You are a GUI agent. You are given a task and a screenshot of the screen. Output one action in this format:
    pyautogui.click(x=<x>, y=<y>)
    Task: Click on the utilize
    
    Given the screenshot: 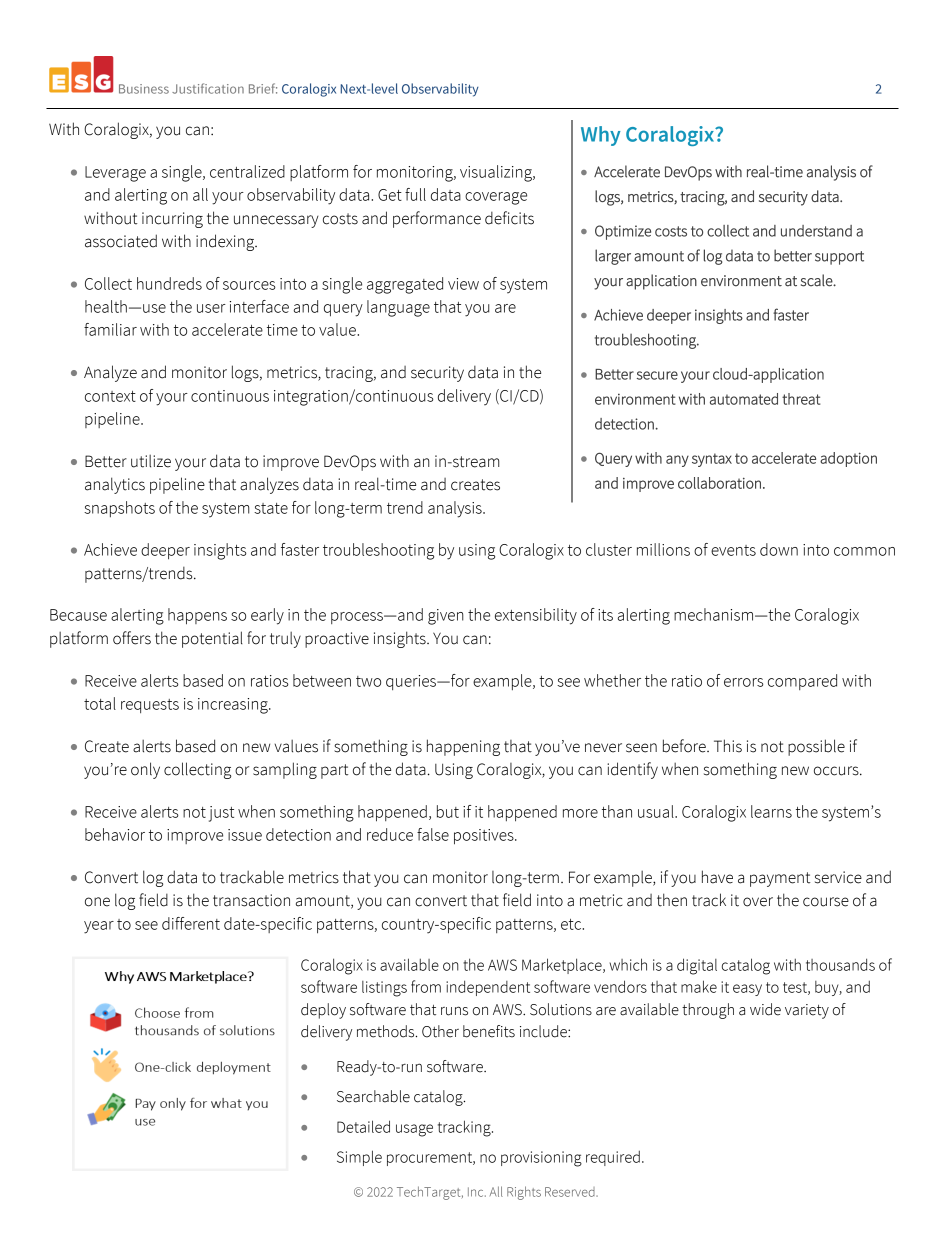 What is the action you would take?
    pyautogui.click(x=151, y=461)
